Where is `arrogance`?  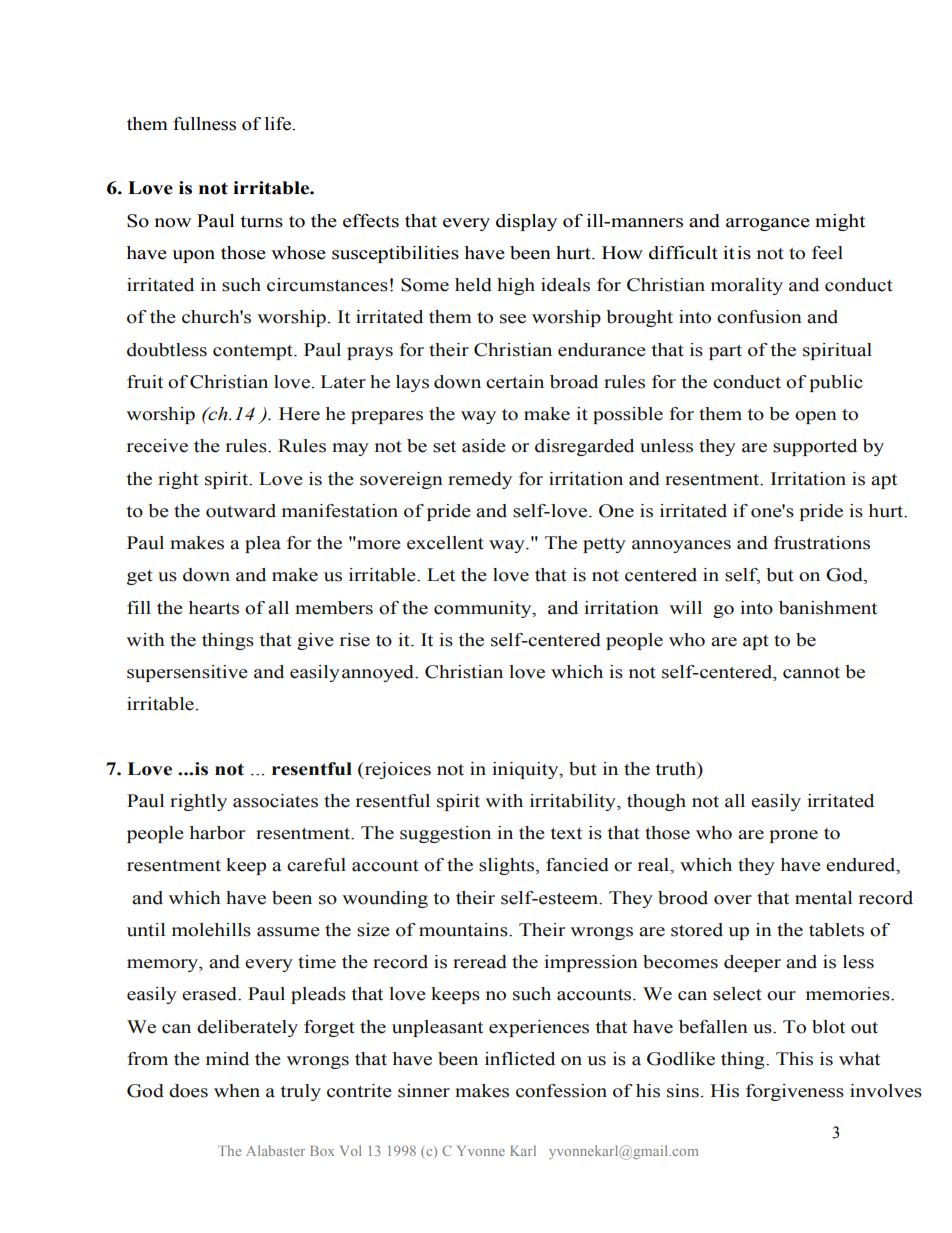
arrogance is located at coordinates (768, 224).
